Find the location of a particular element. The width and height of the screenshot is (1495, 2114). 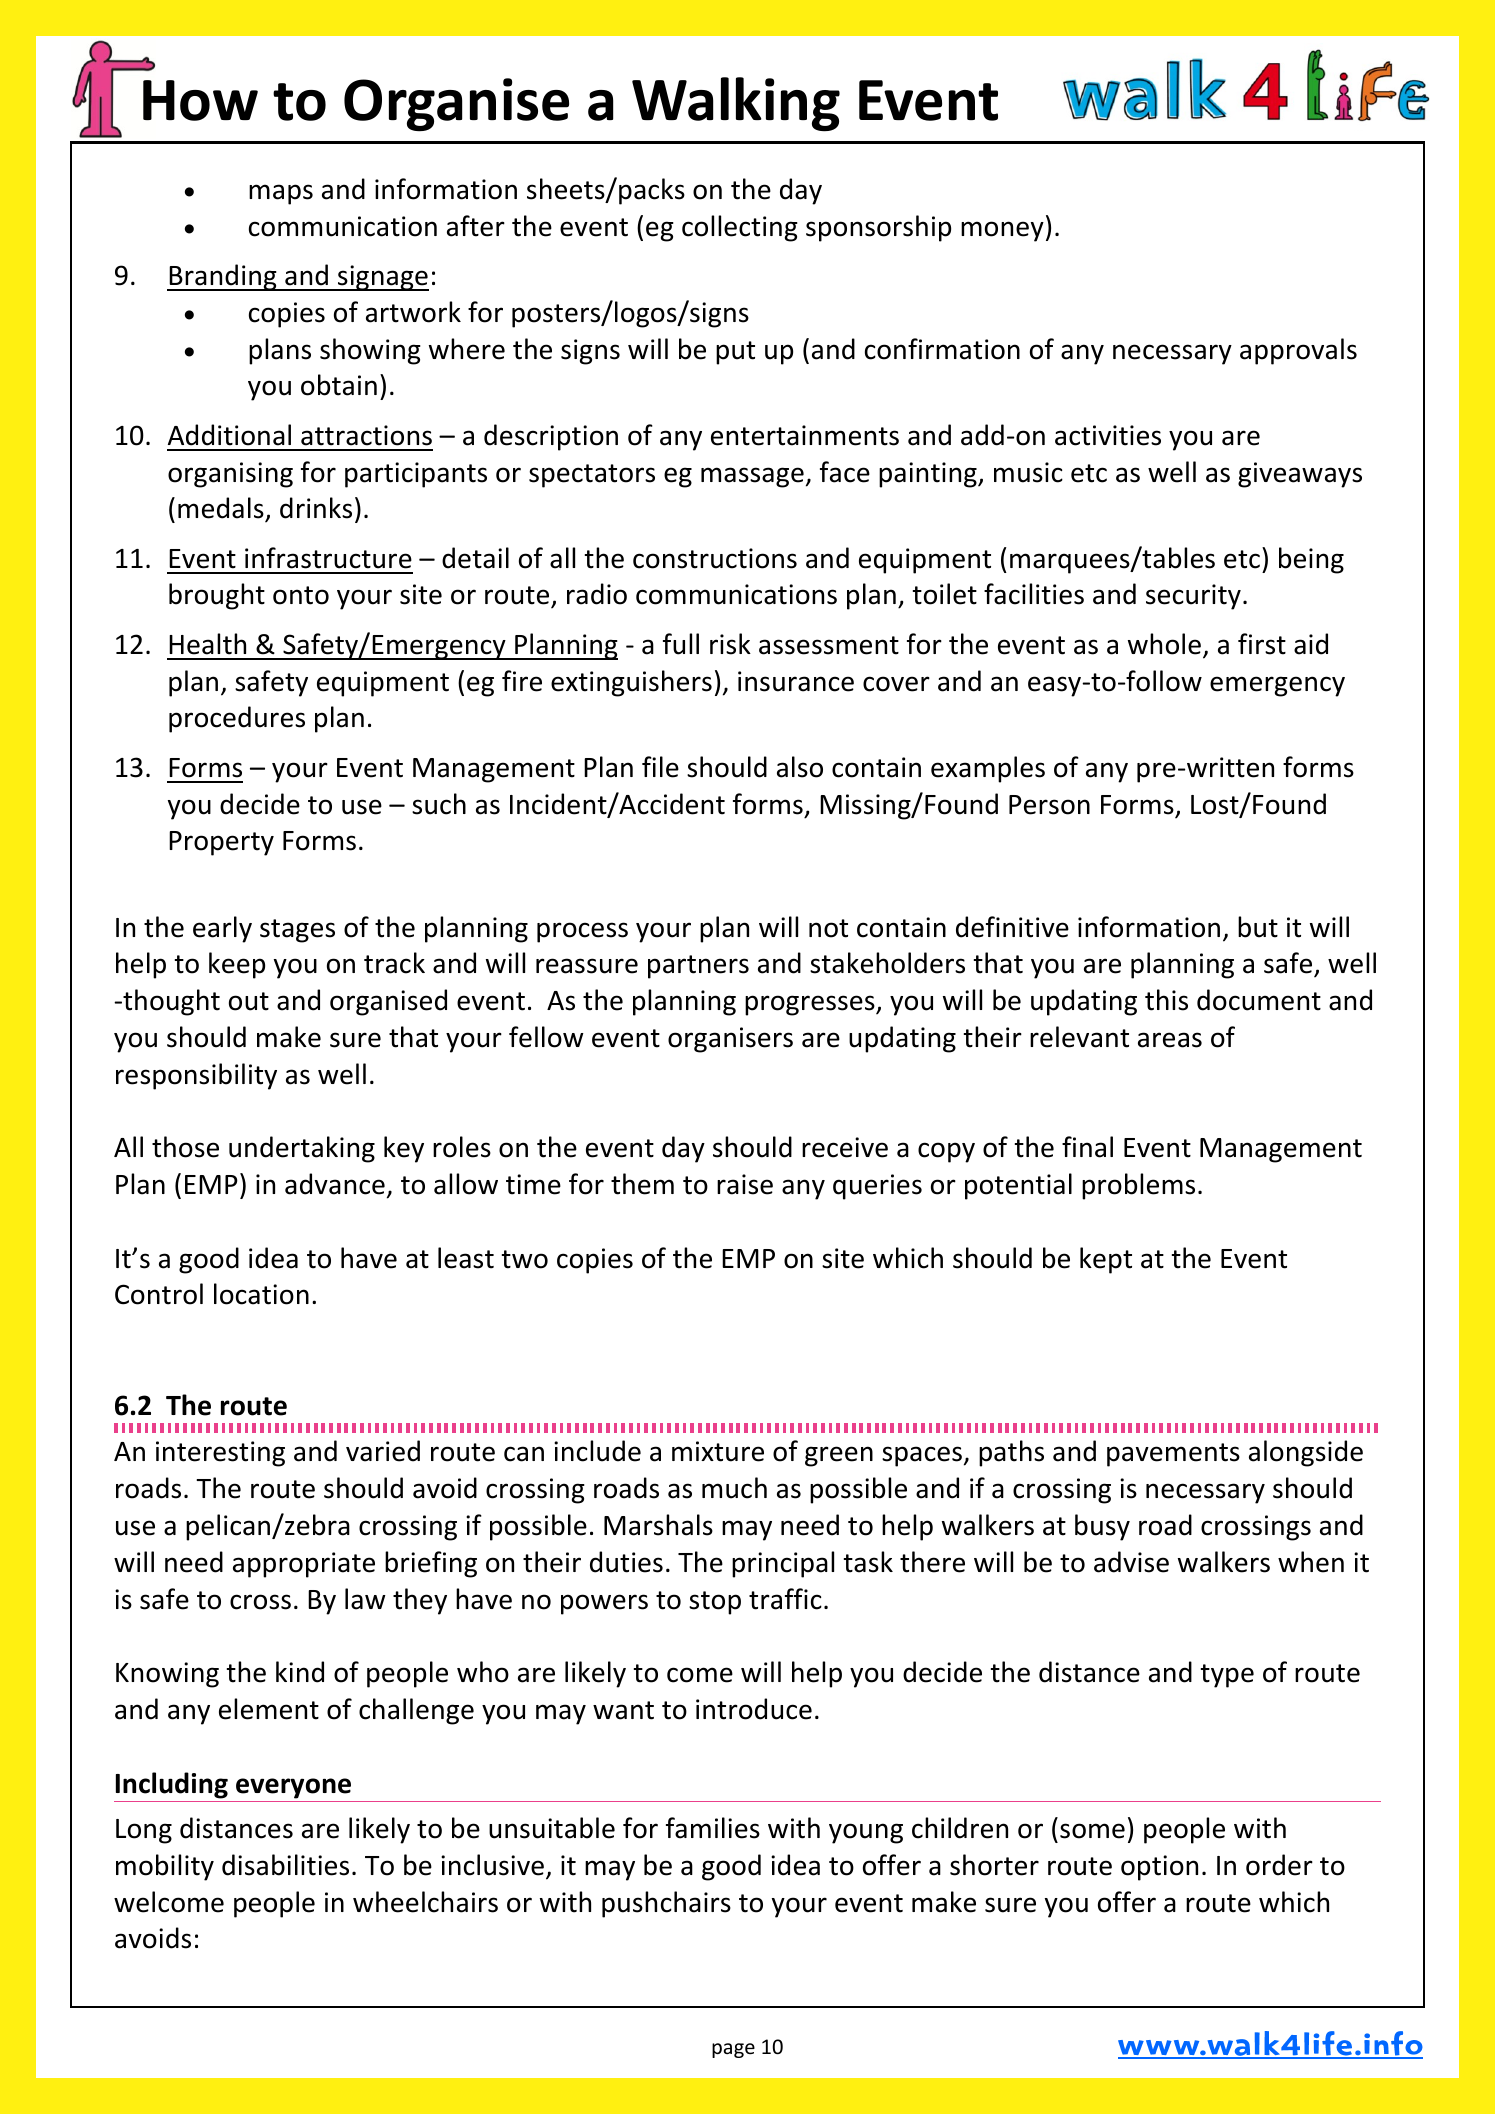

areas is located at coordinates (1170, 1040).
